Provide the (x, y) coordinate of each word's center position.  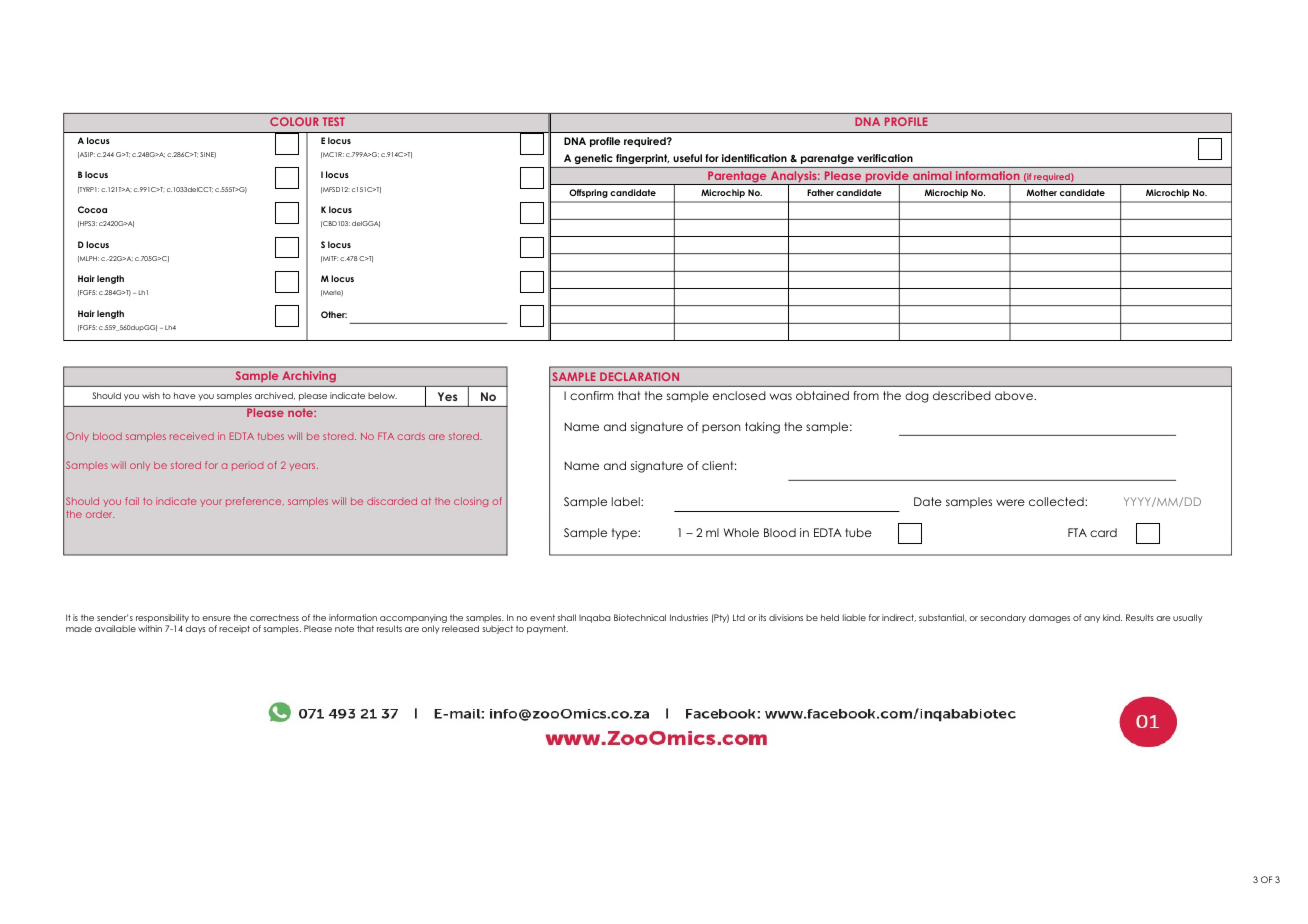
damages (1049, 618)
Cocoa (92, 209)
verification (885, 158)
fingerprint (642, 159)
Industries (689, 617)
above (1015, 395)
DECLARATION (639, 376)
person (721, 428)
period (247, 467)
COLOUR (294, 121)
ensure (216, 618)
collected (1057, 501)
